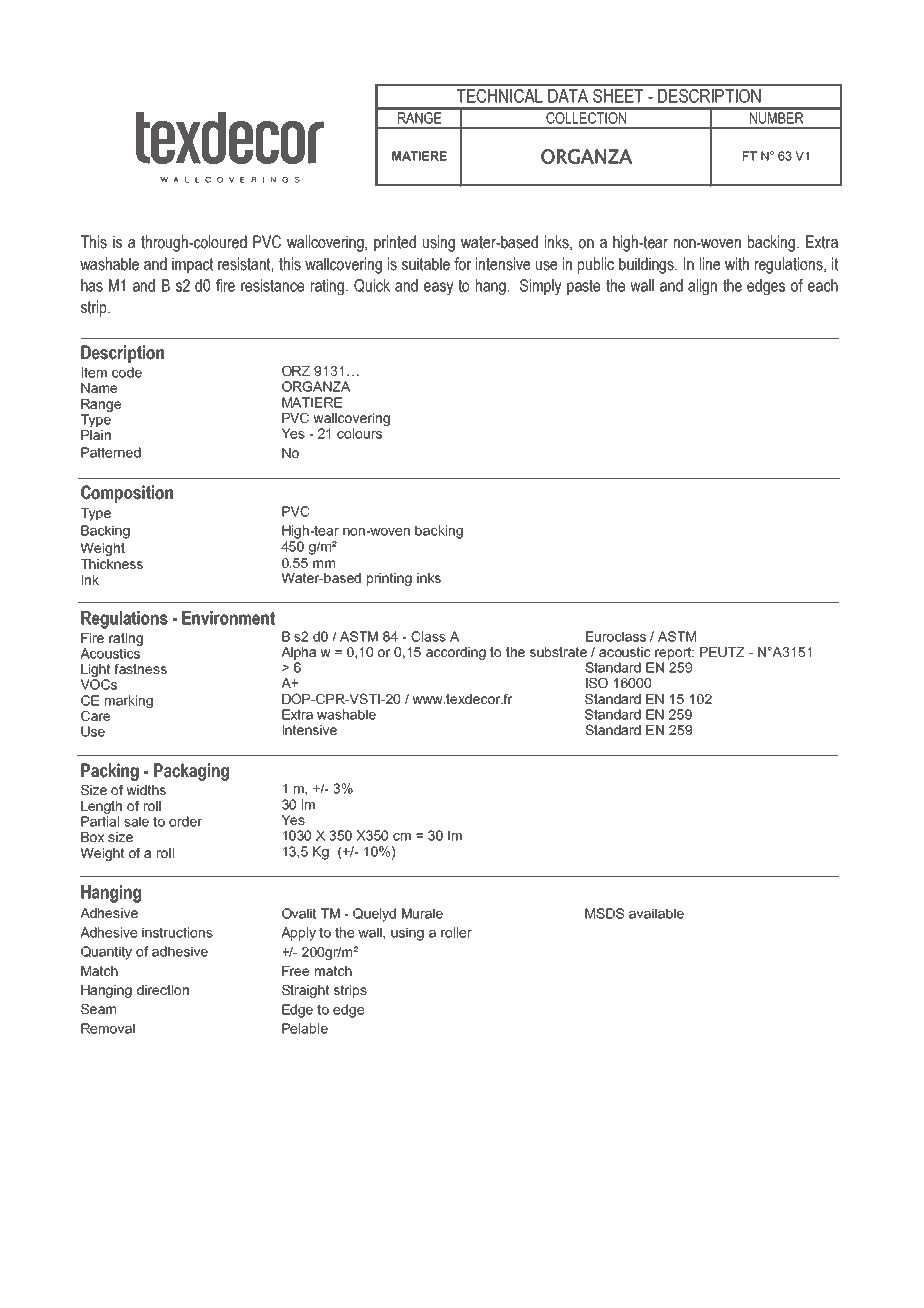 The width and height of the screenshot is (924, 1308). What do you see at coordinates (702, 287) in the screenshot?
I see `align` at bounding box center [702, 287].
